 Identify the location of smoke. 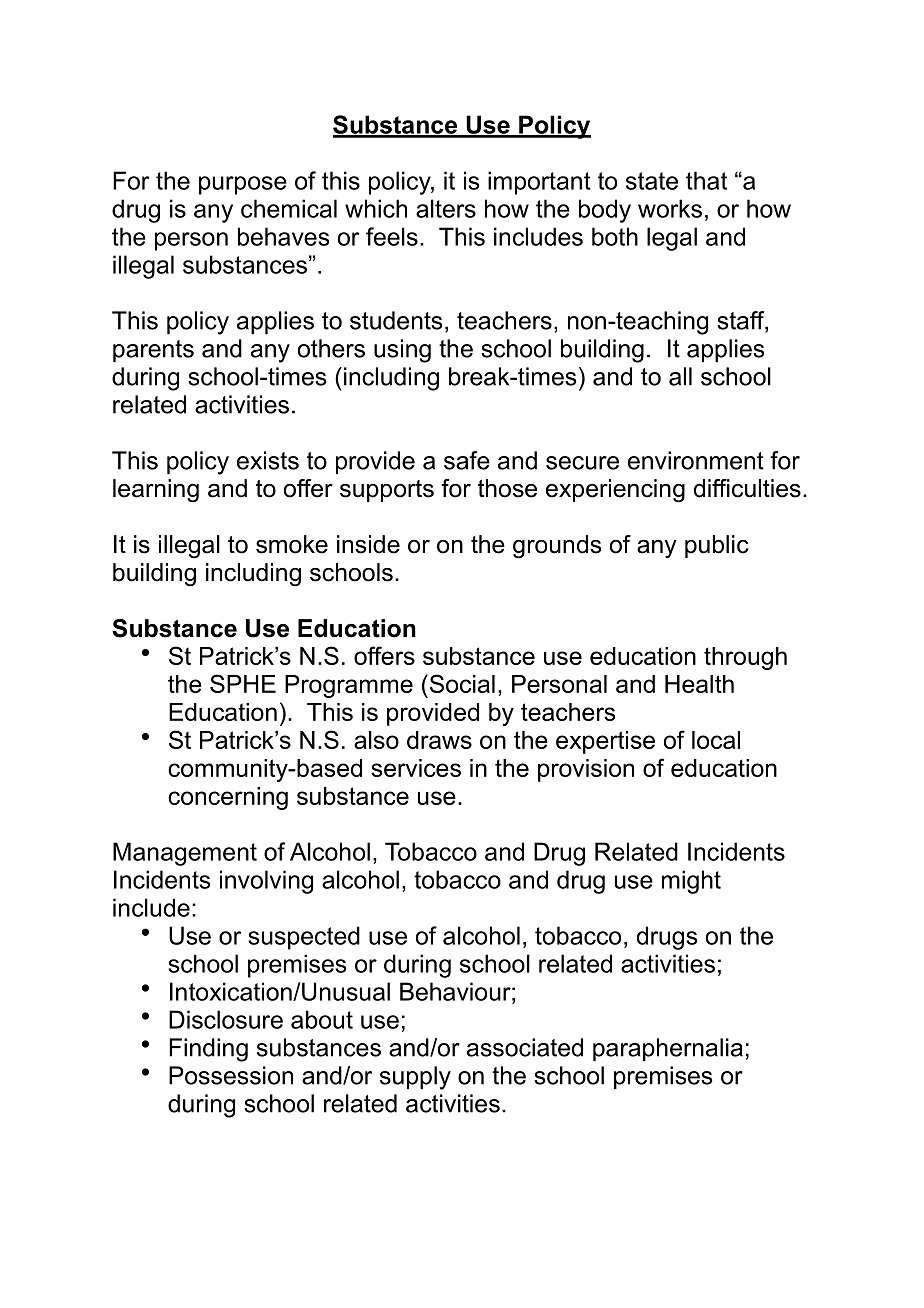
(292, 544).
